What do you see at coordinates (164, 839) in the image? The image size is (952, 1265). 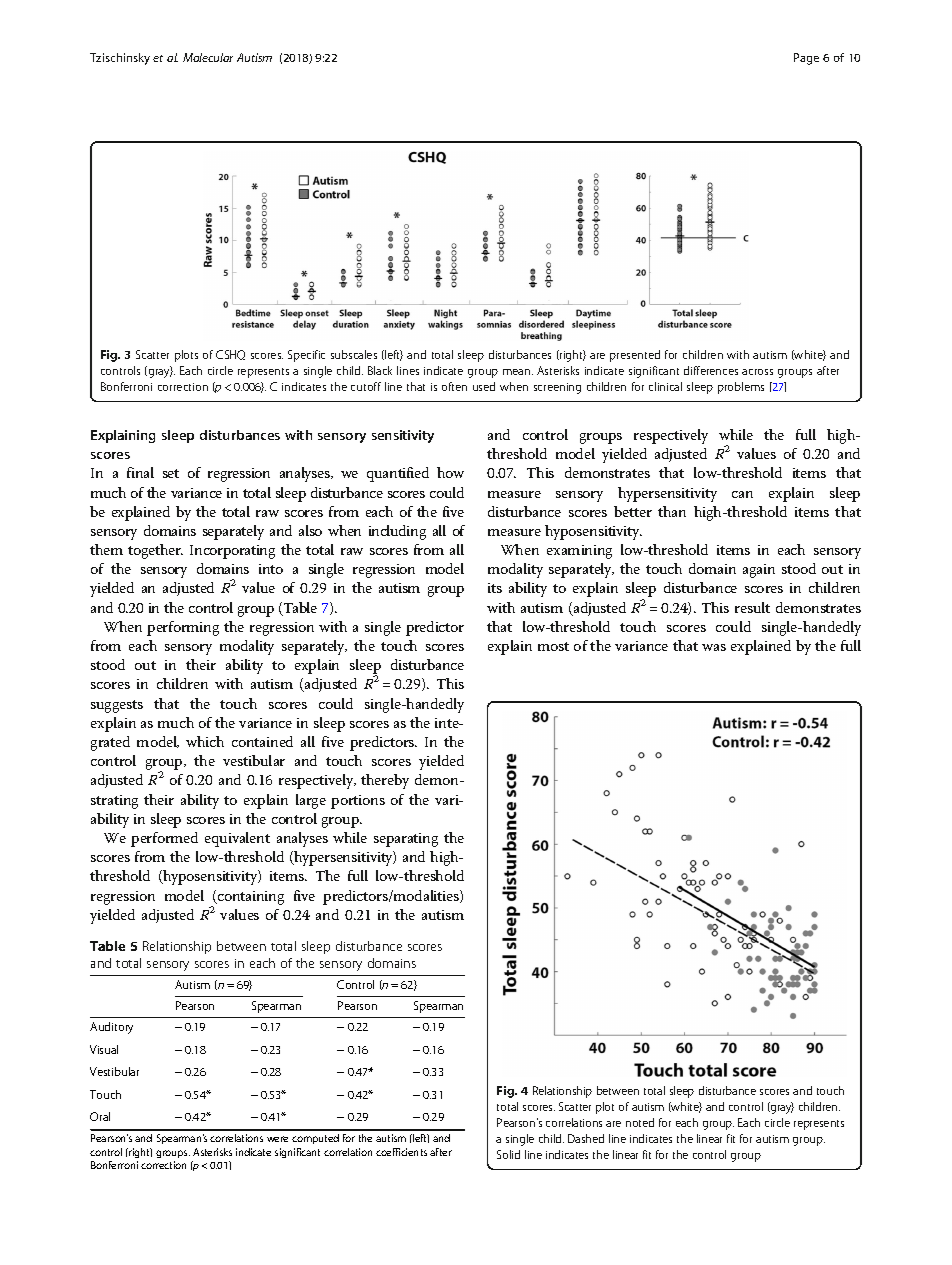 I see `performed` at bounding box center [164, 839].
